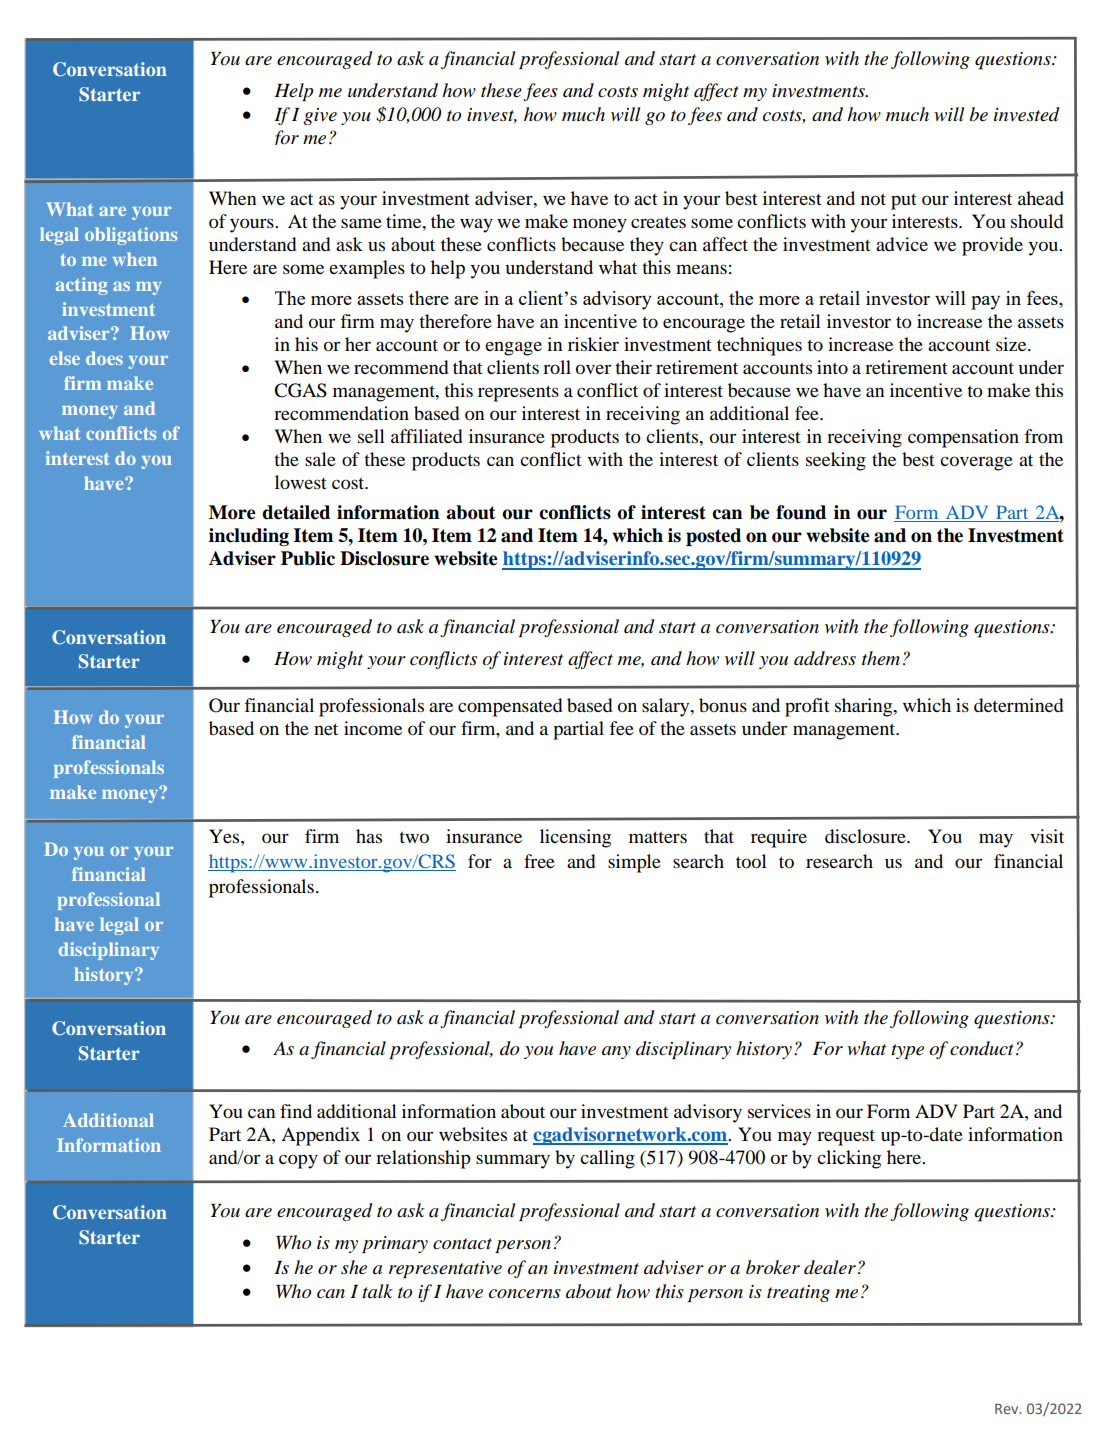  I want to click on income, so click(373, 728).
